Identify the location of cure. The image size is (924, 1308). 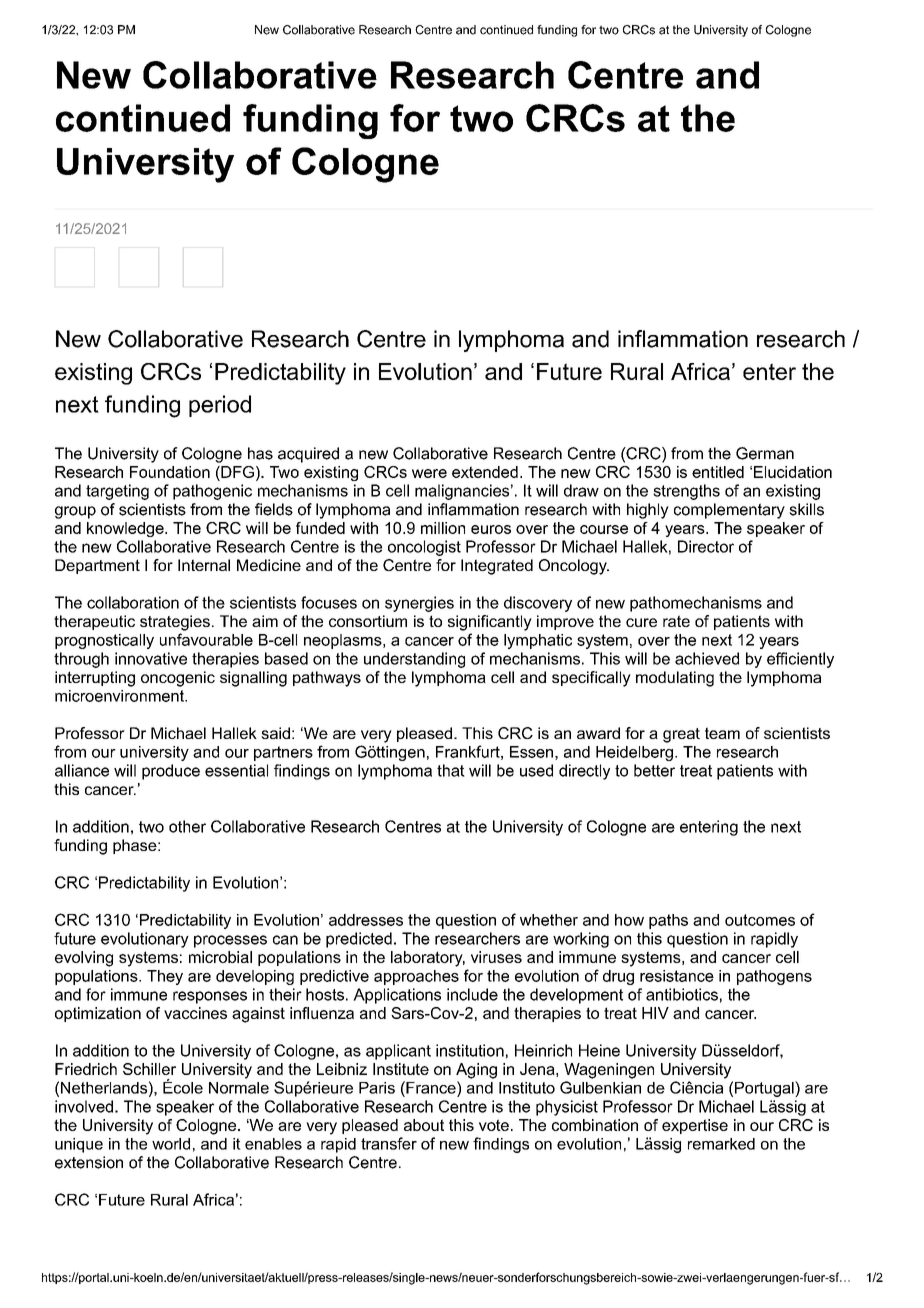
(641, 622).
